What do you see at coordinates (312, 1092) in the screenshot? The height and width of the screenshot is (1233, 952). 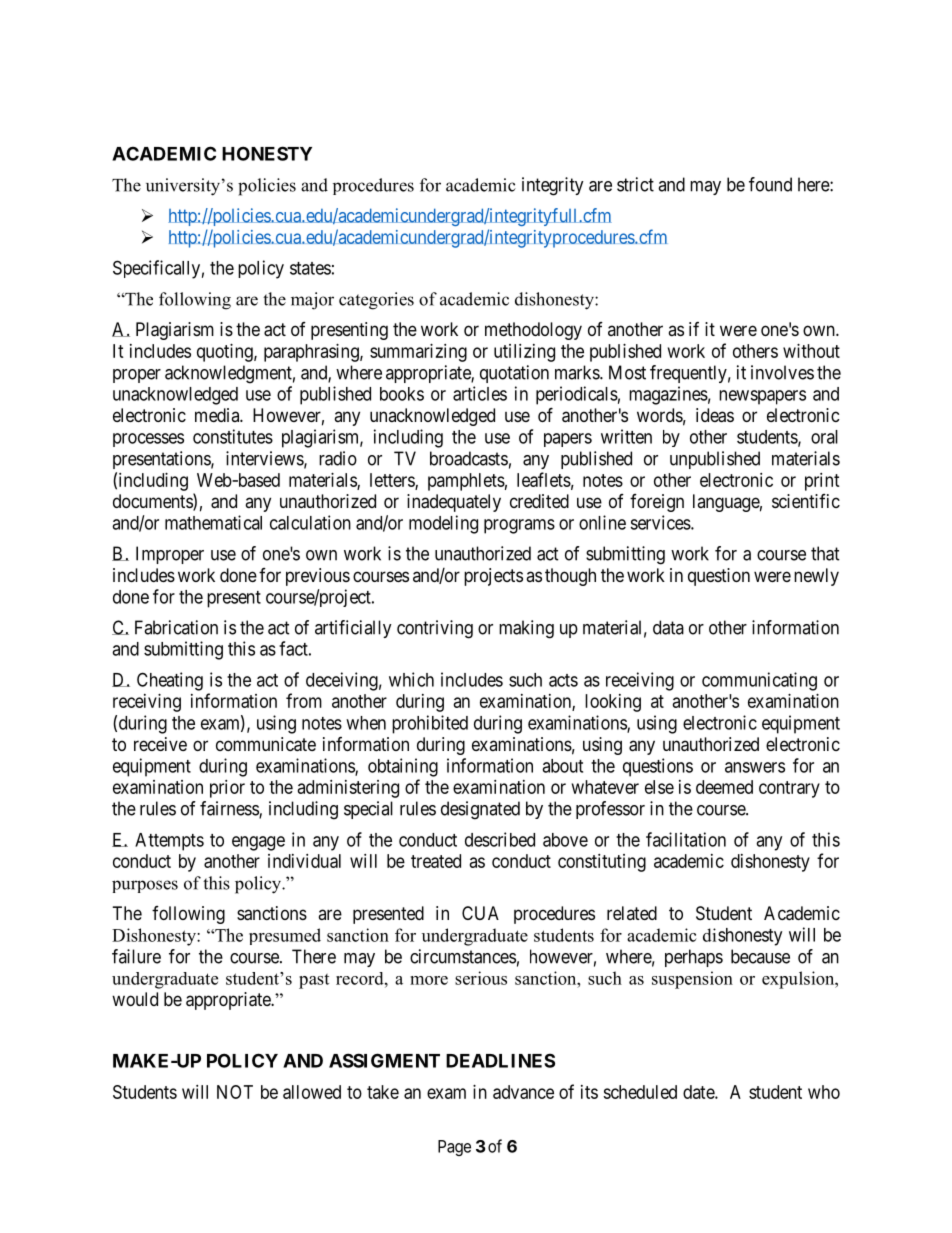 I see `allowed` at bounding box center [312, 1092].
